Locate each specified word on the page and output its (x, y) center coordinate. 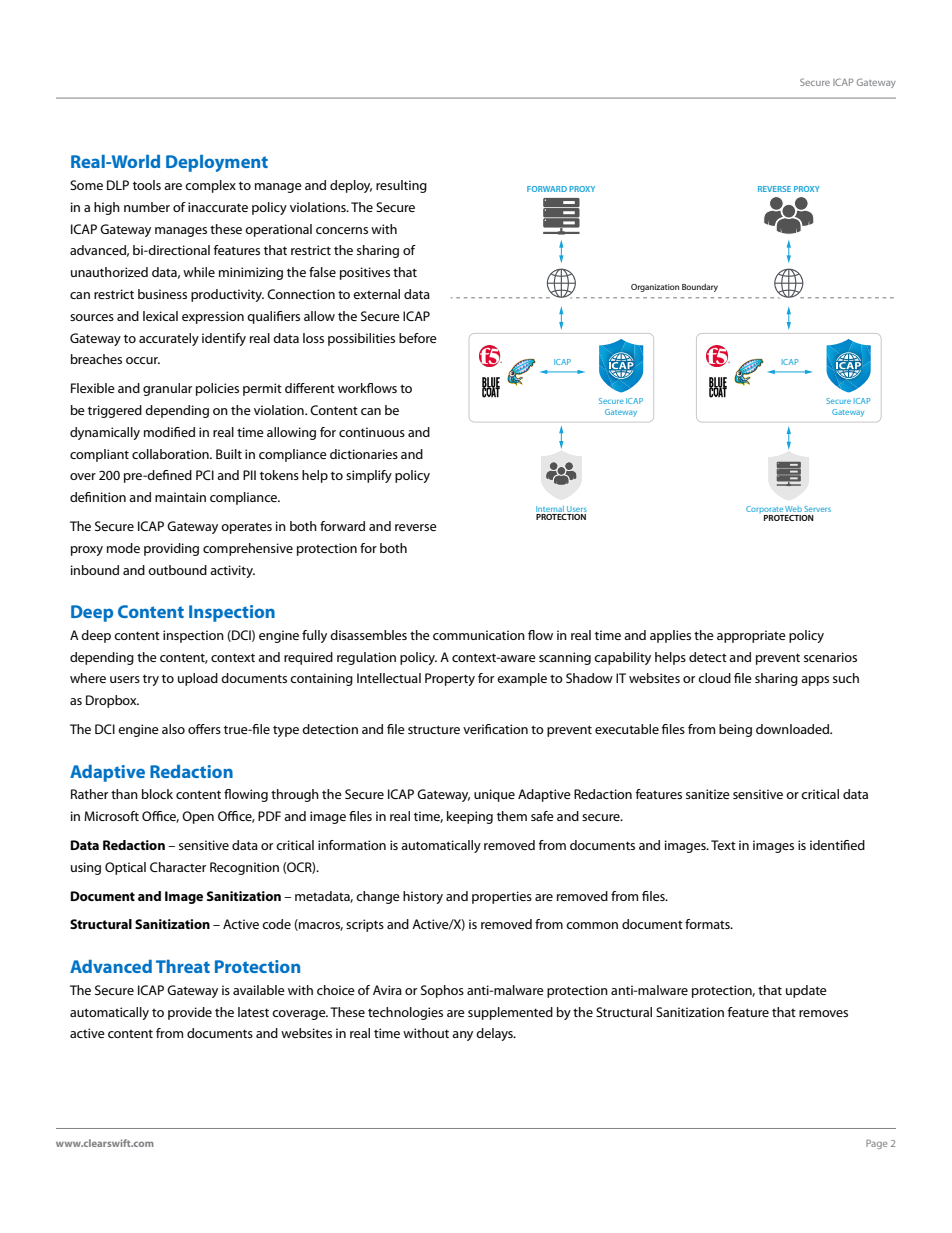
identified (837, 845)
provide (190, 1013)
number (147, 207)
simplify (369, 476)
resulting (401, 186)
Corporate (765, 511)
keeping (470, 817)
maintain (180, 497)
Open (198, 817)
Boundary (700, 287)
